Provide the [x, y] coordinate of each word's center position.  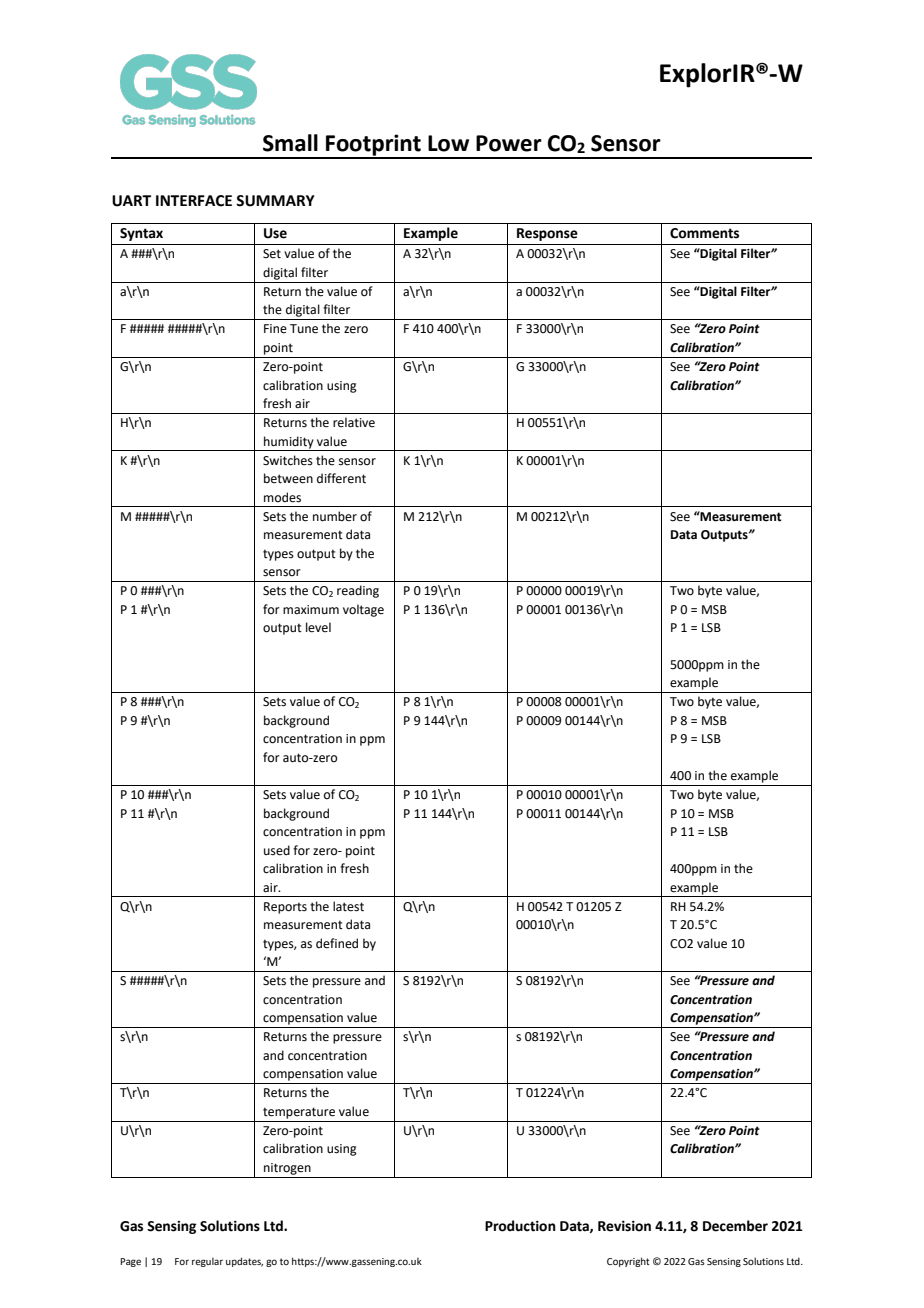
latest [348, 906]
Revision [624, 1226]
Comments [704, 233]
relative [354, 422]
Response [547, 234]
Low [448, 143]
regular [207, 1262]
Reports [285, 908]
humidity [289, 443]
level [318, 627]
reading [358, 591]
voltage [363, 610]
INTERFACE [194, 201]
